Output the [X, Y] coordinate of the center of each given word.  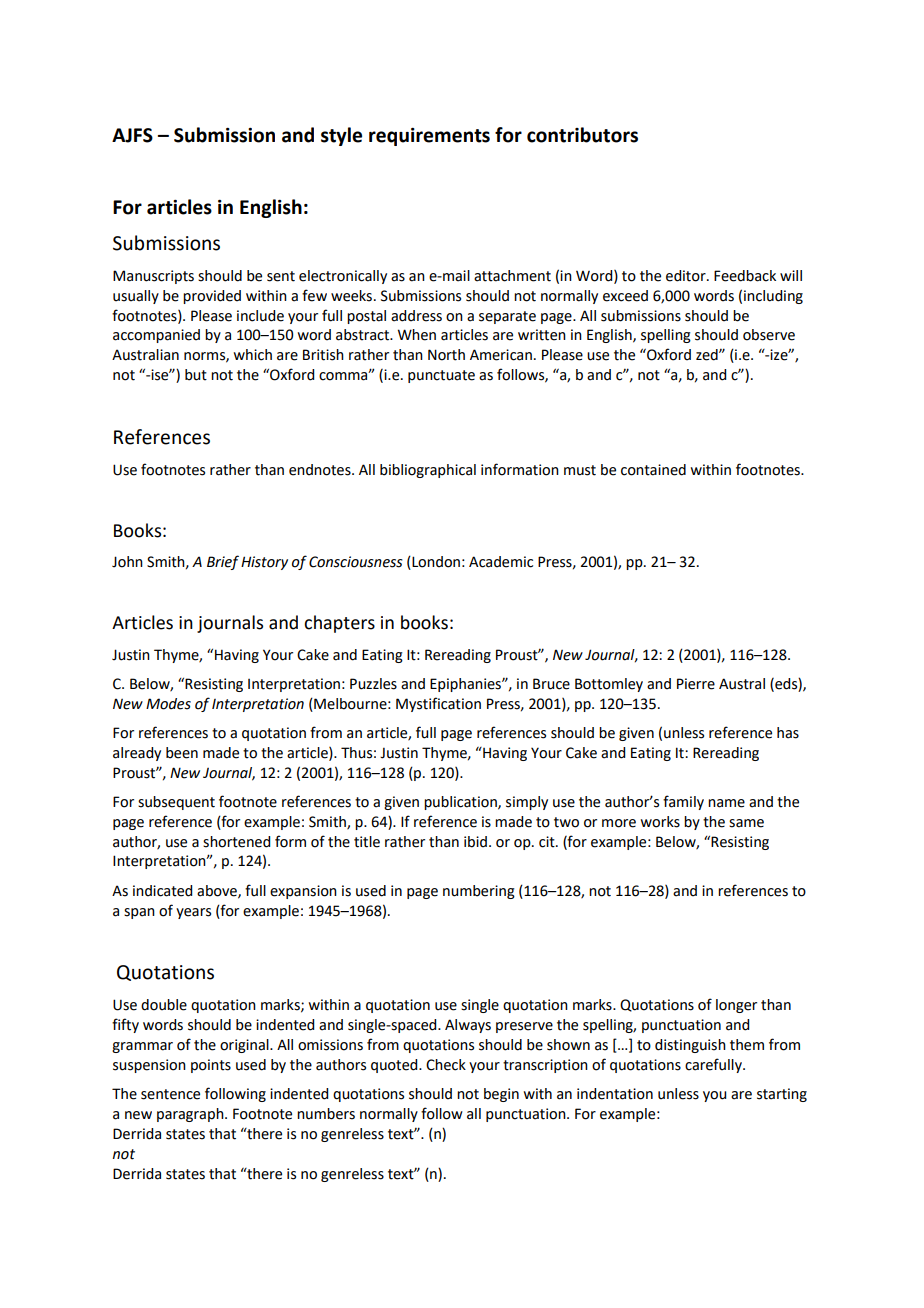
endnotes [321, 470]
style [341, 136]
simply [527, 803]
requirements [429, 137]
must [580, 470]
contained [653, 470]
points [211, 1066]
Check [446, 1065]
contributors [582, 135]
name [726, 803]
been [182, 753]
